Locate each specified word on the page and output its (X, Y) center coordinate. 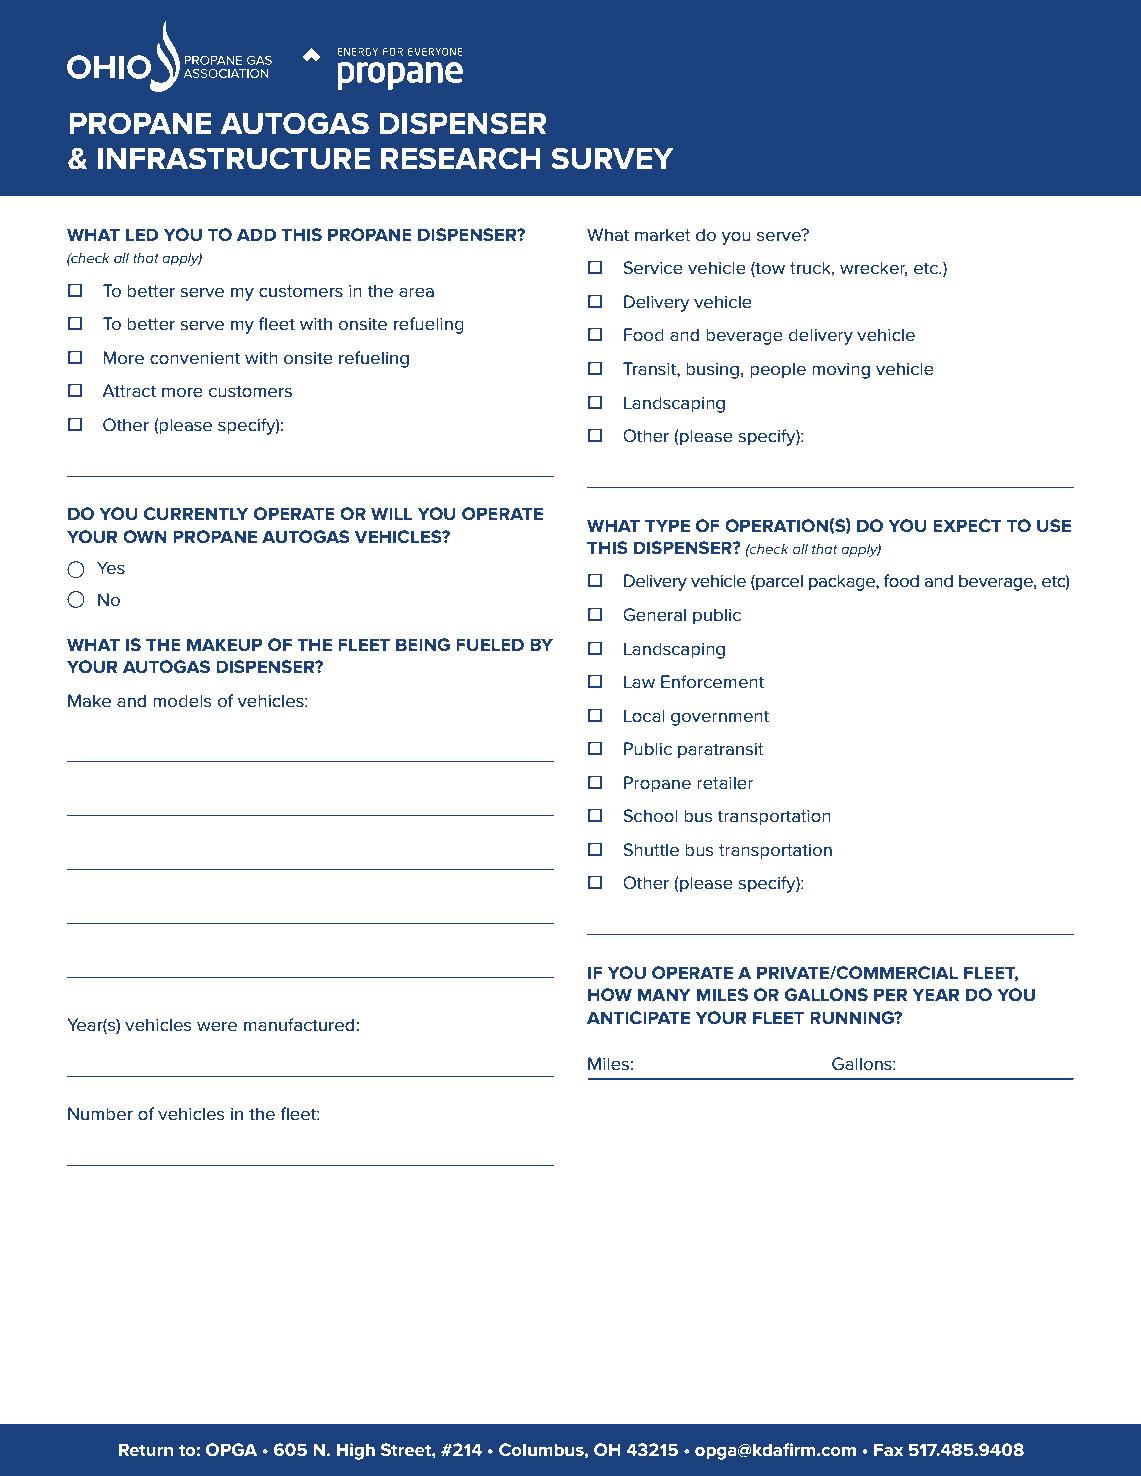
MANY (664, 994)
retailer (725, 782)
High (356, 1451)
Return (146, 1449)
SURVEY (612, 158)
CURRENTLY (196, 513)
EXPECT (967, 525)
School (650, 815)
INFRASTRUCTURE (234, 158)
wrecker (874, 268)
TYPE (667, 525)
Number (100, 1113)
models (182, 701)
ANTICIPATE (638, 1017)
